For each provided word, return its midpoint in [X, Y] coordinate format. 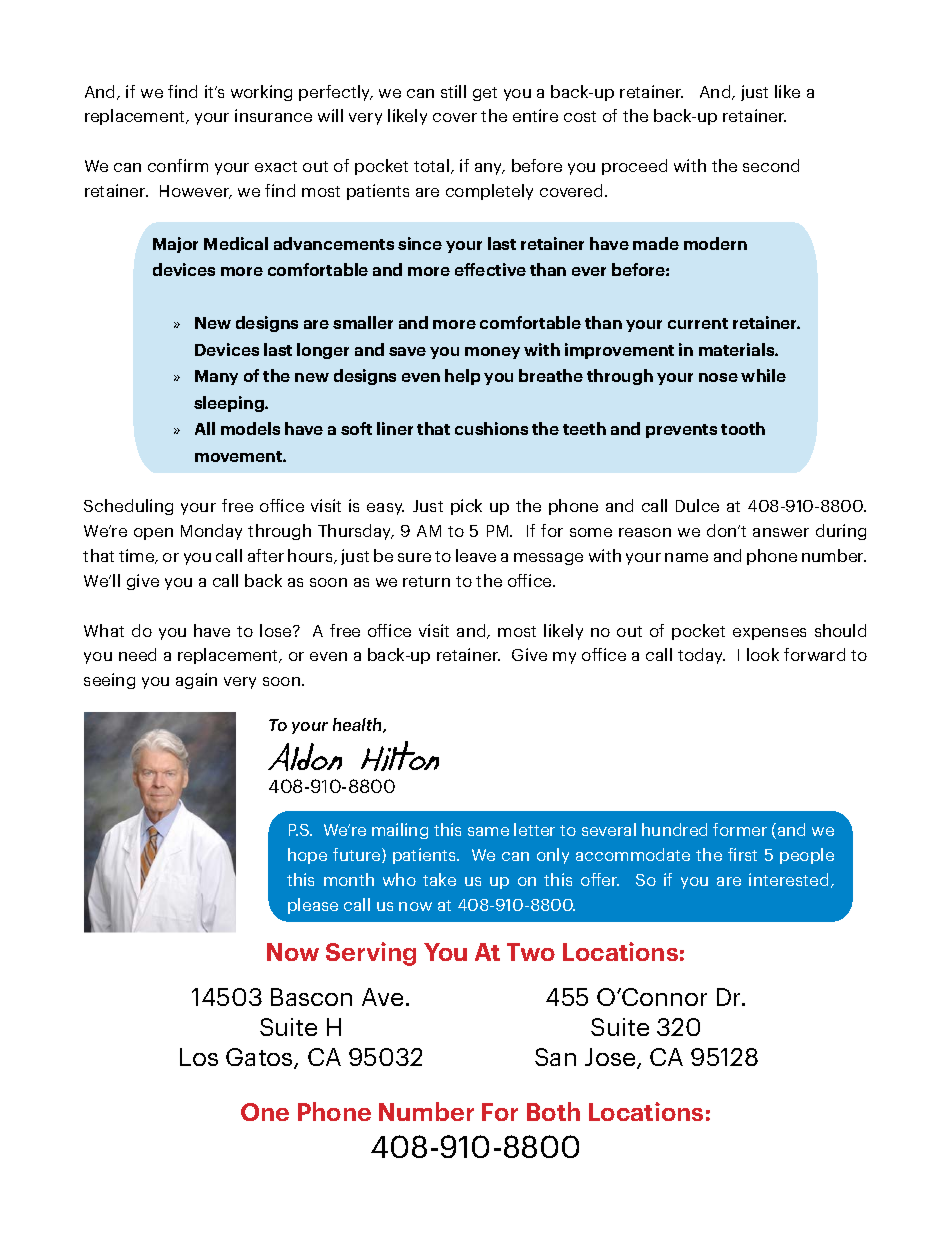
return [426, 581]
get [485, 94]
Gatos [260, 1058]
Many [216, 377]
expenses [769, 634]
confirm [178, 165]
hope [307, 856]
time [138, 556]
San [555, 1057]
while [763, 375]
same [488, 831]
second [771, 165]
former [740, 829]
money [492, 353]
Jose [611, 1058]
